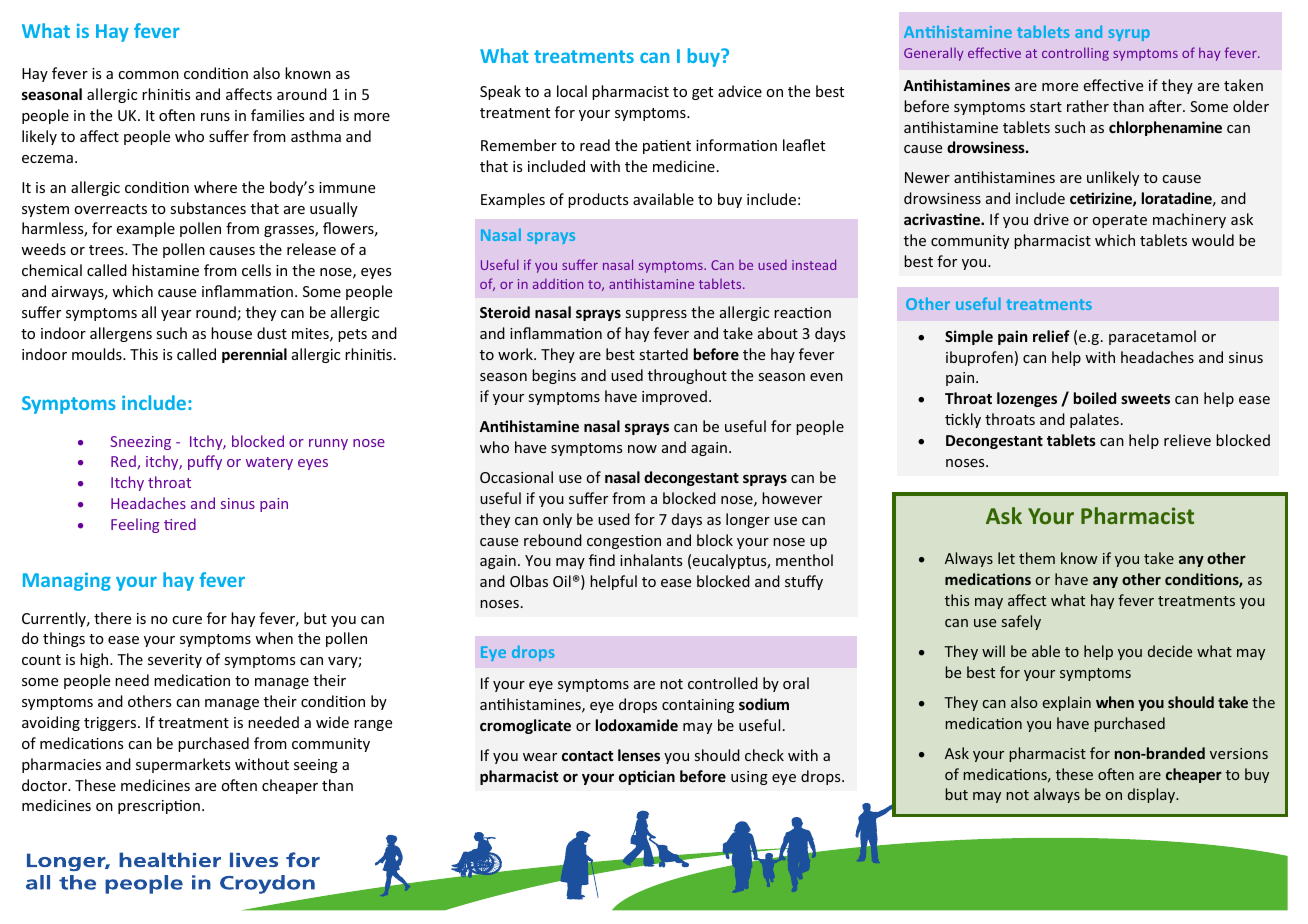 The image size is (1308, 924). I want to click on palates, so click(1094, 420).
